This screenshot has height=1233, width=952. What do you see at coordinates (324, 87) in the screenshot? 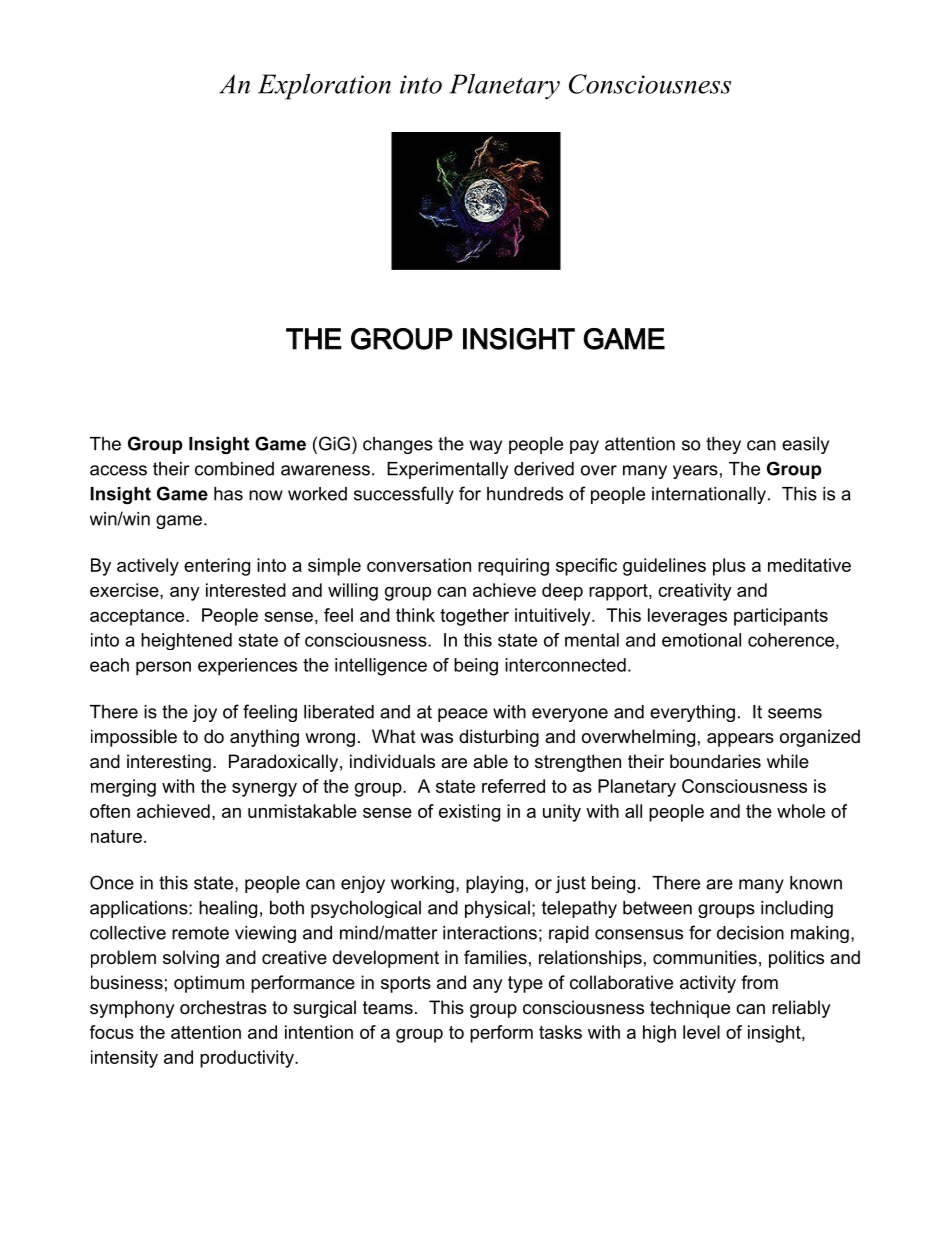
I see `Exploration` at bounding box center [324, 87].
